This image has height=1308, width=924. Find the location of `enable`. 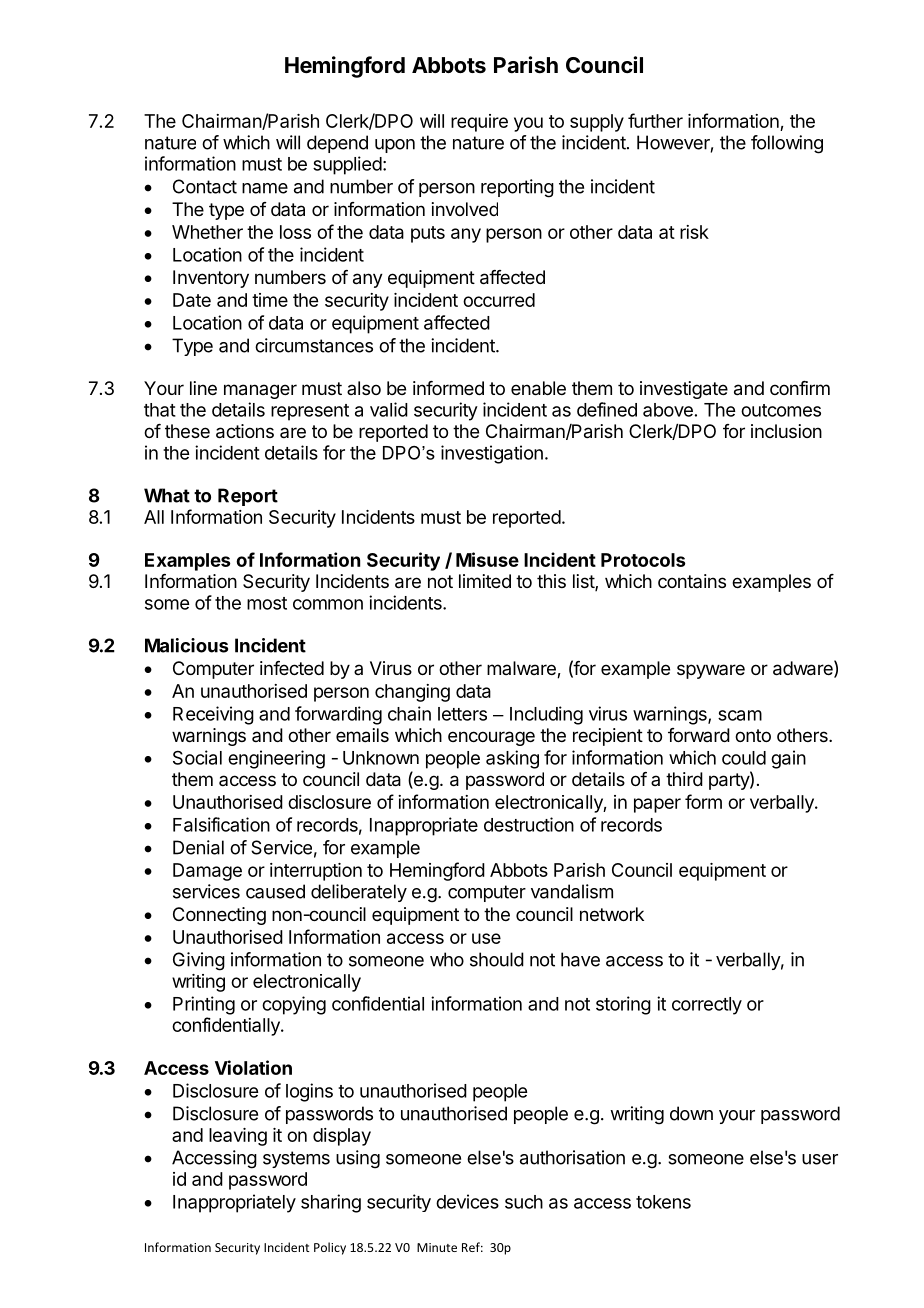

enable is located at coordinates (538, 388).
